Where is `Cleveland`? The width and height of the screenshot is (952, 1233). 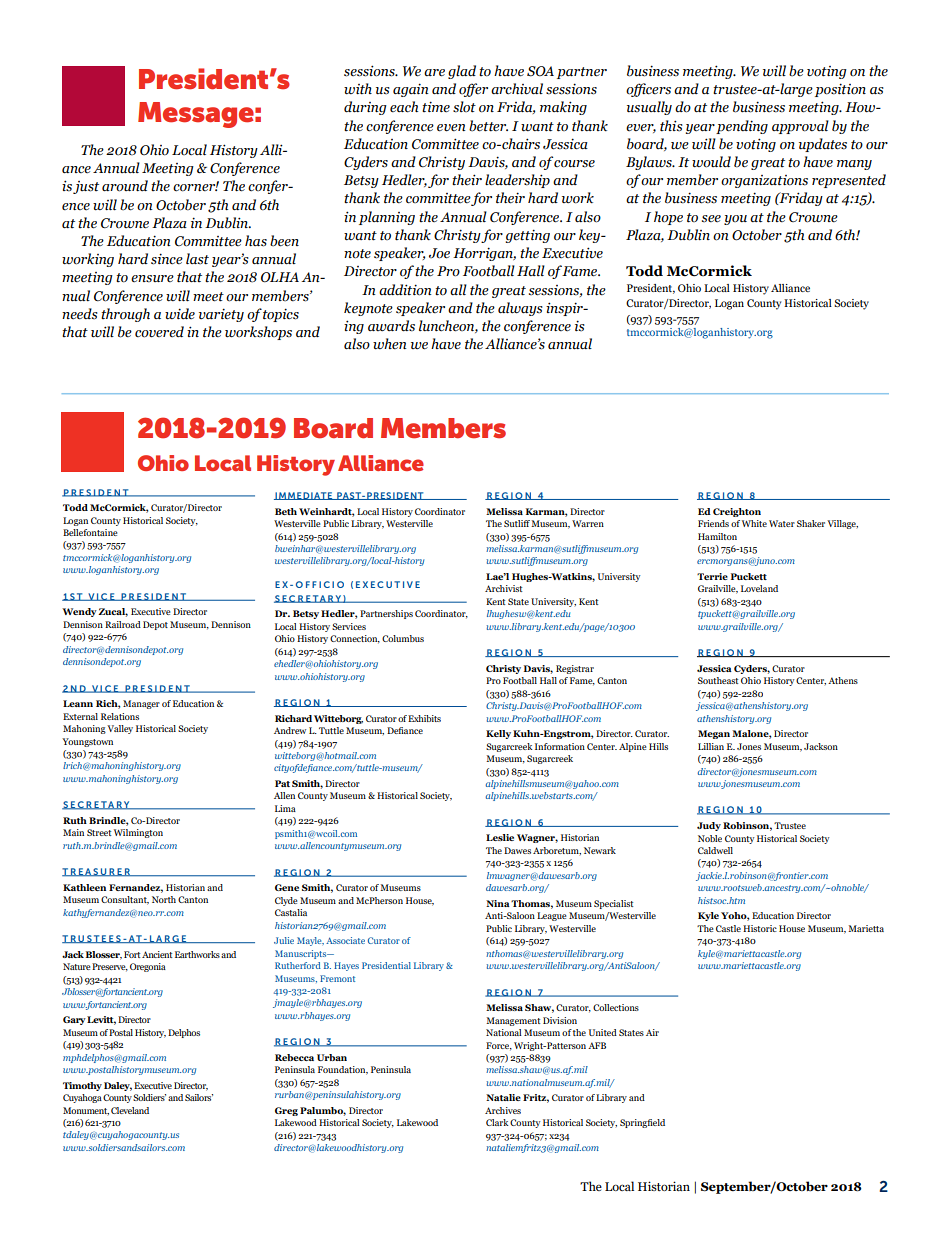 Cleveland is located at coordinates (130, 1110).
